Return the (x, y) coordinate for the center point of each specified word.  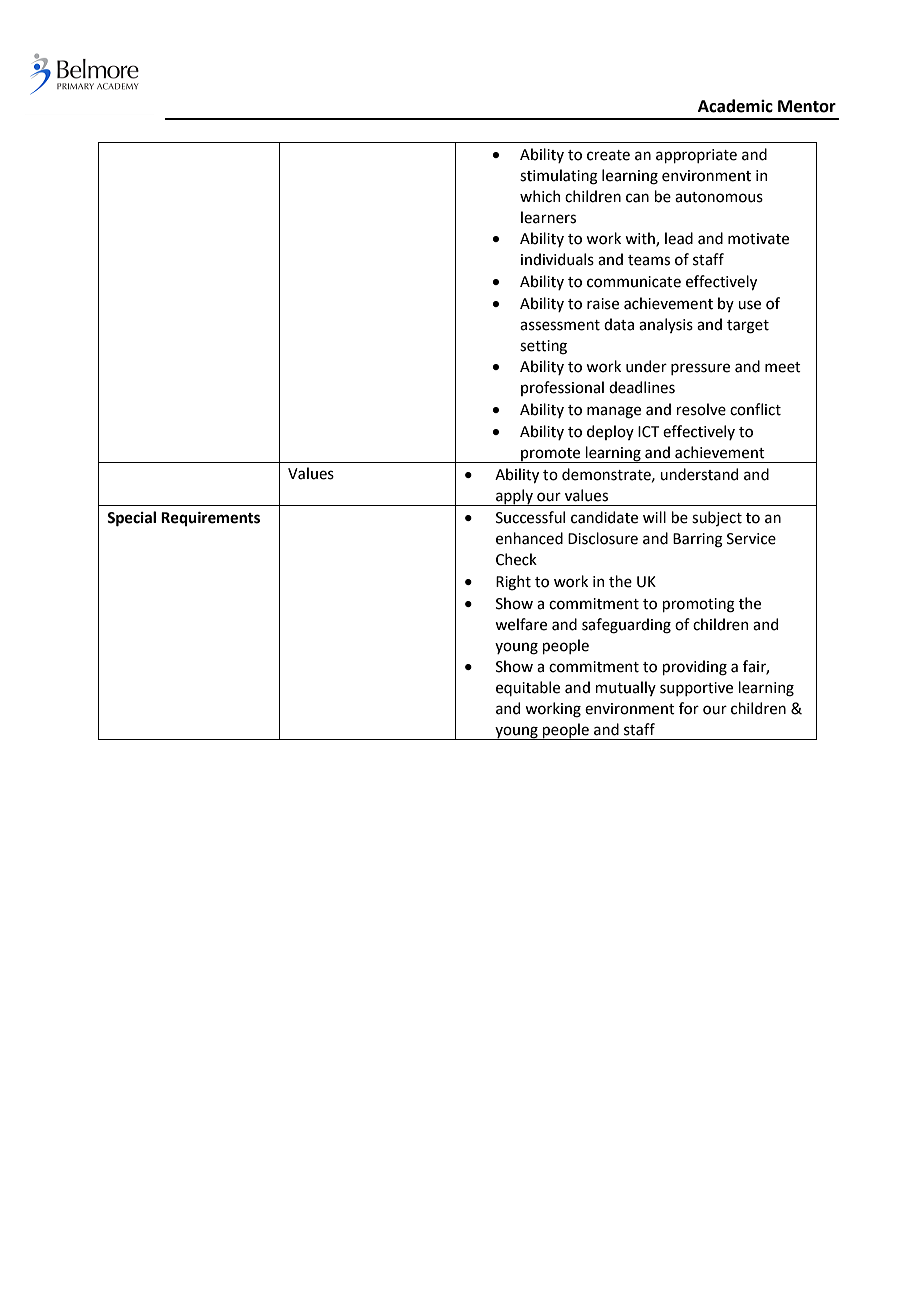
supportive (696, 689)
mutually (625, 688)
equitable (528, 688)
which (540, 196)
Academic (735, 106)
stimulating (559, 177)
